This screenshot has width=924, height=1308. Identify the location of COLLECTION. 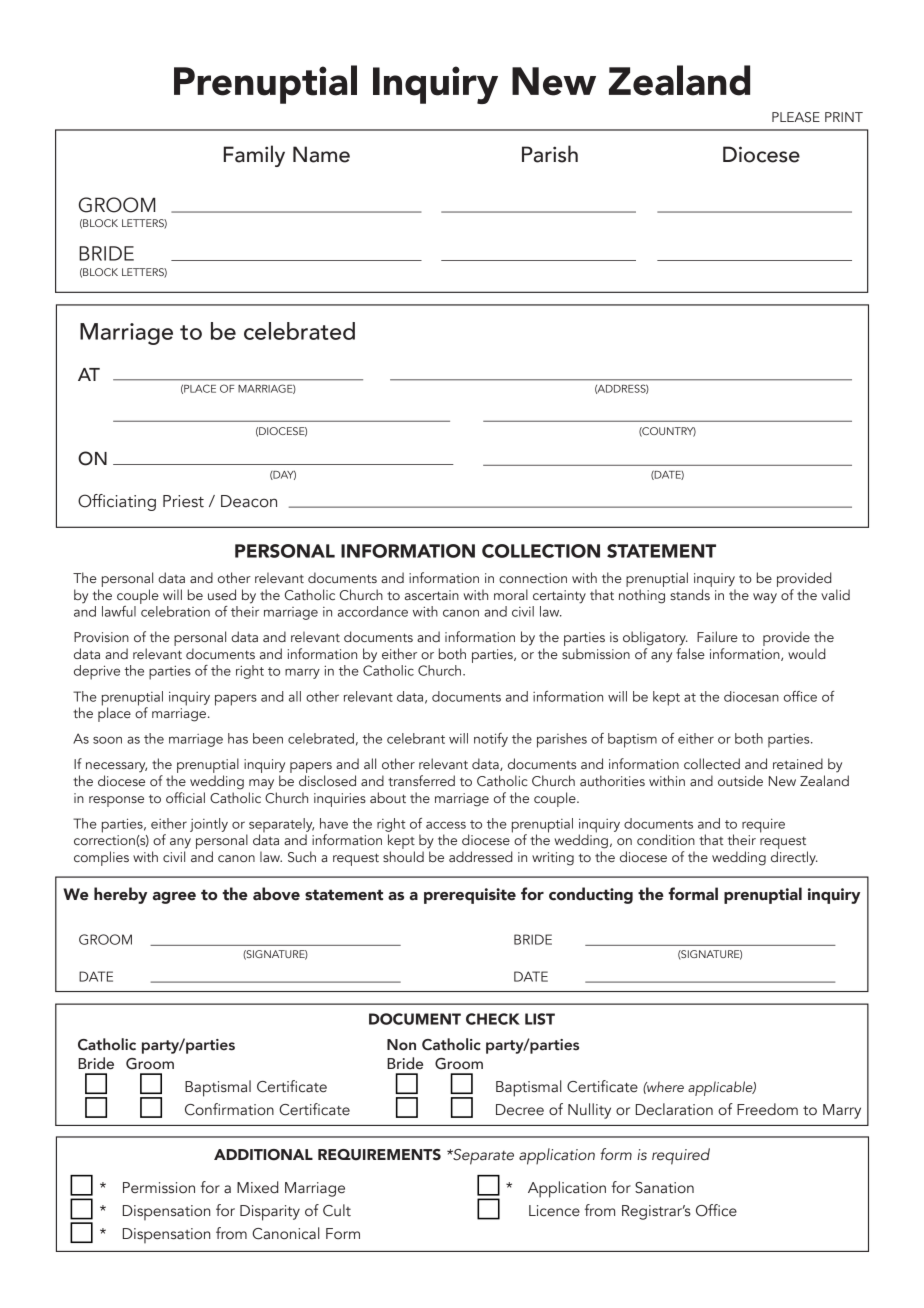
(541, 551).
